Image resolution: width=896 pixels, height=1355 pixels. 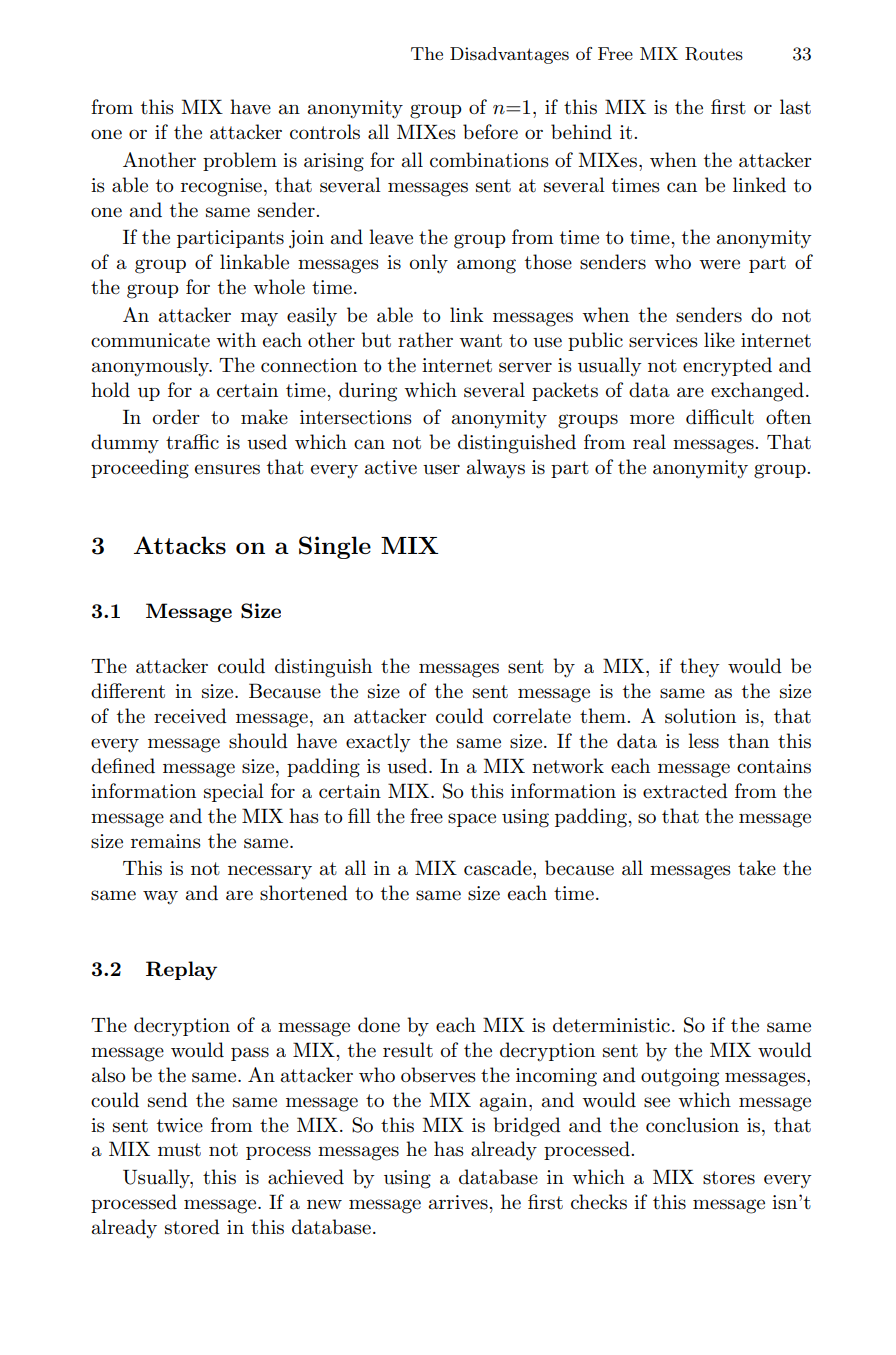 What do you see at coordinates (532, 716) in the image?
I see `correlate` at bounding box center [532, 716].
